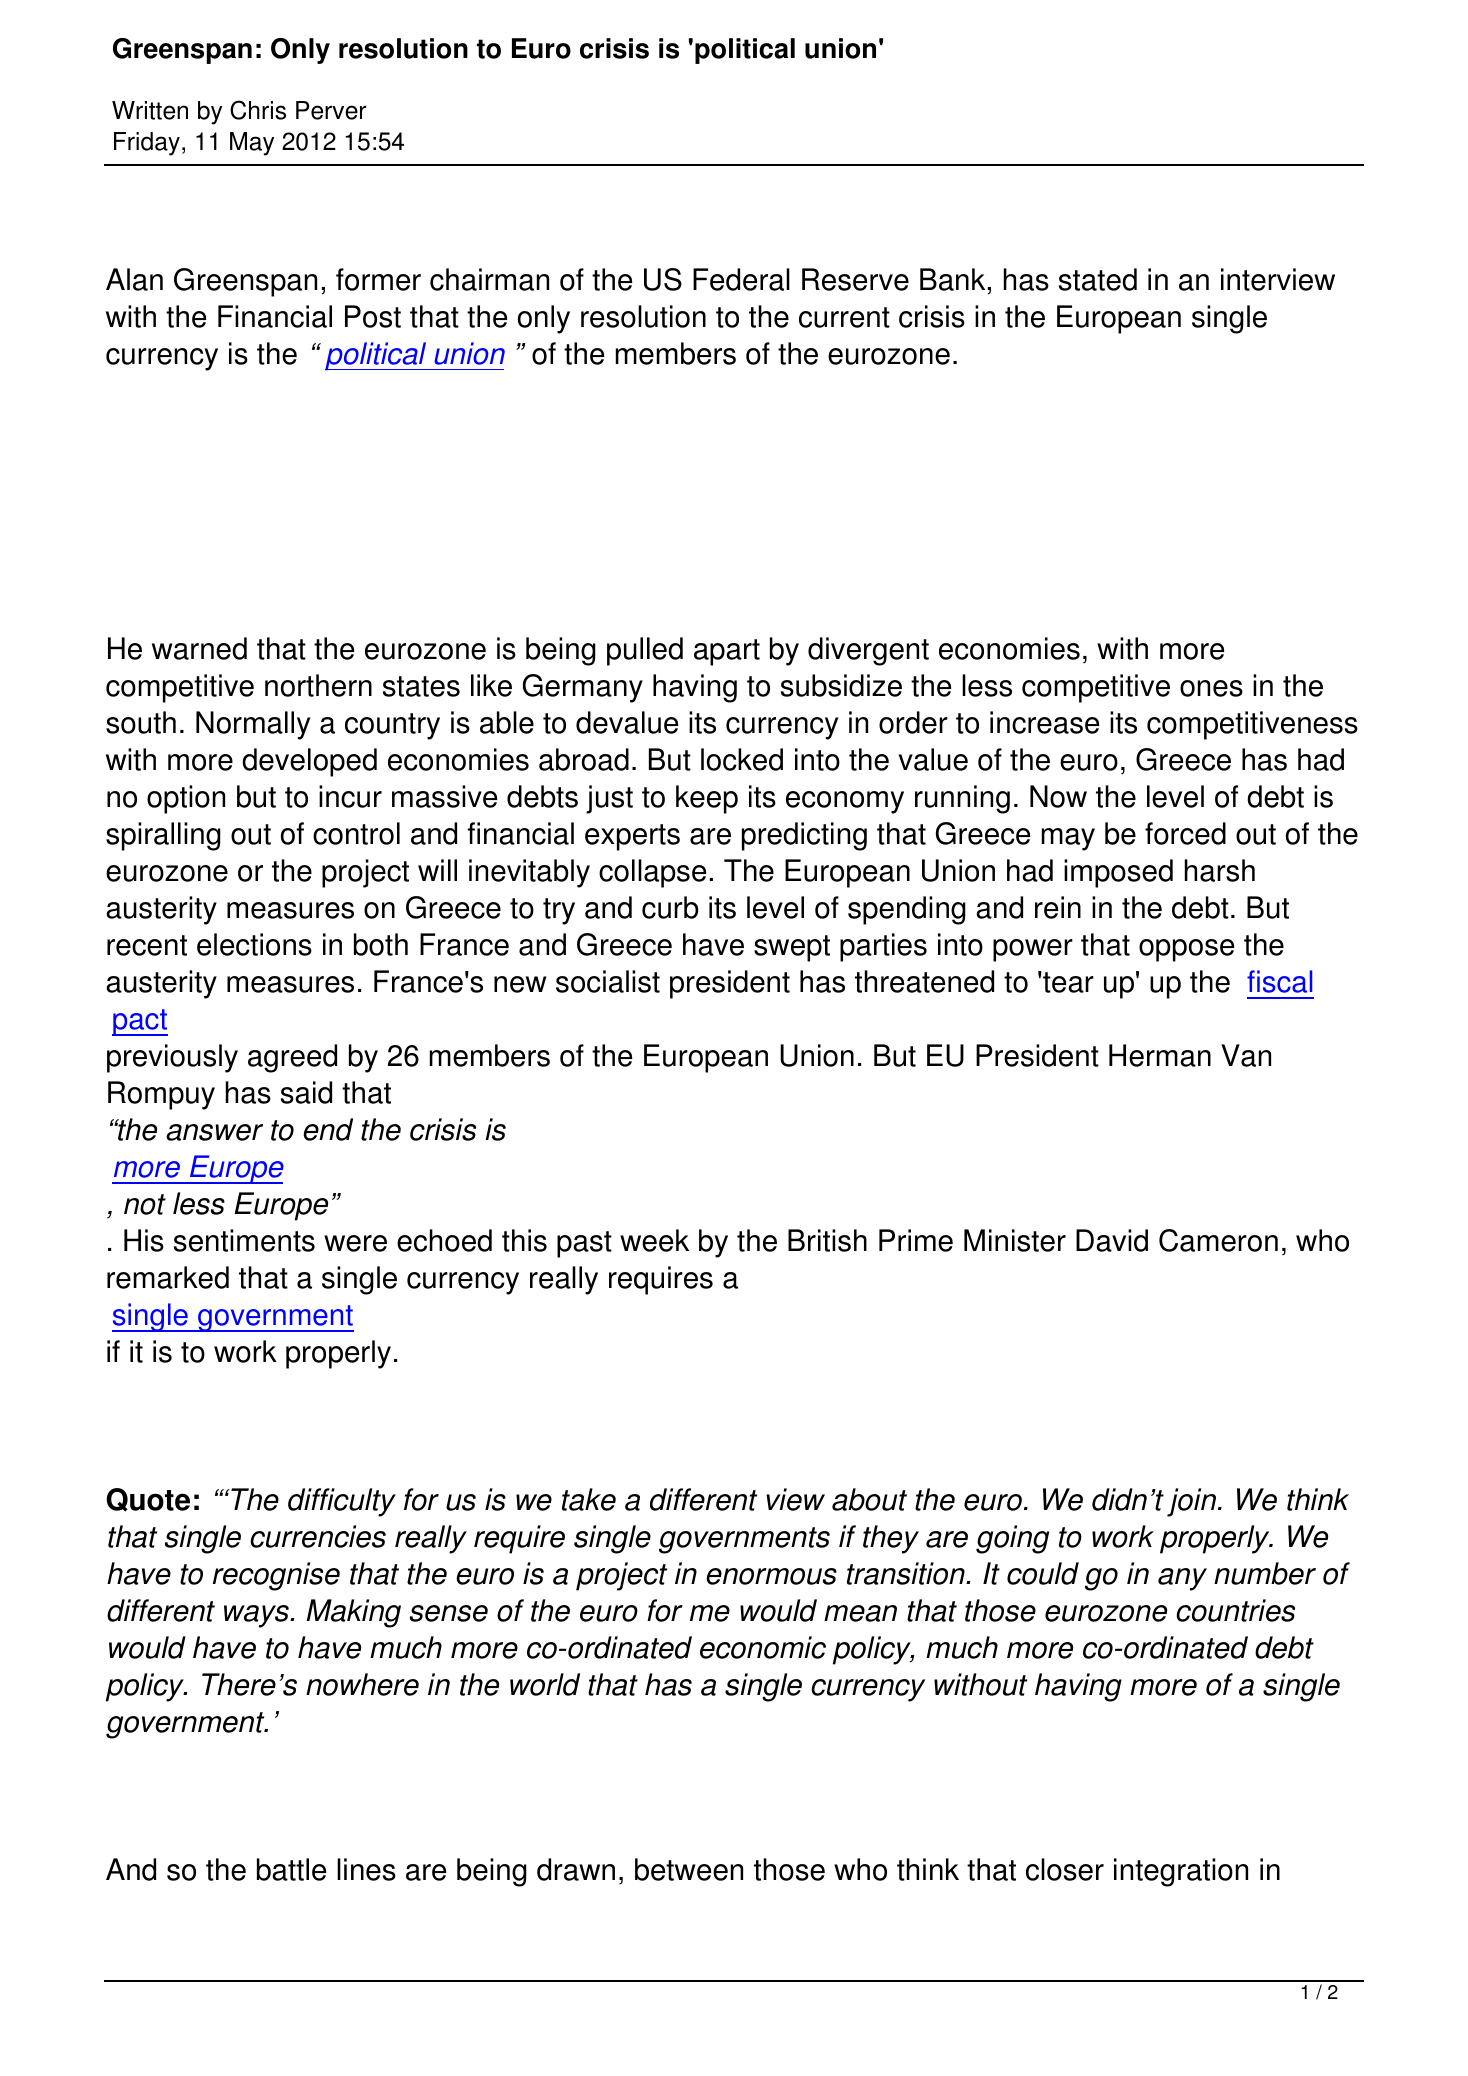 This document has width=1468, height=2076. What do you see at coordinates (258, 110) in the document?
I see `Chris` at bounding box center [258, 110].
